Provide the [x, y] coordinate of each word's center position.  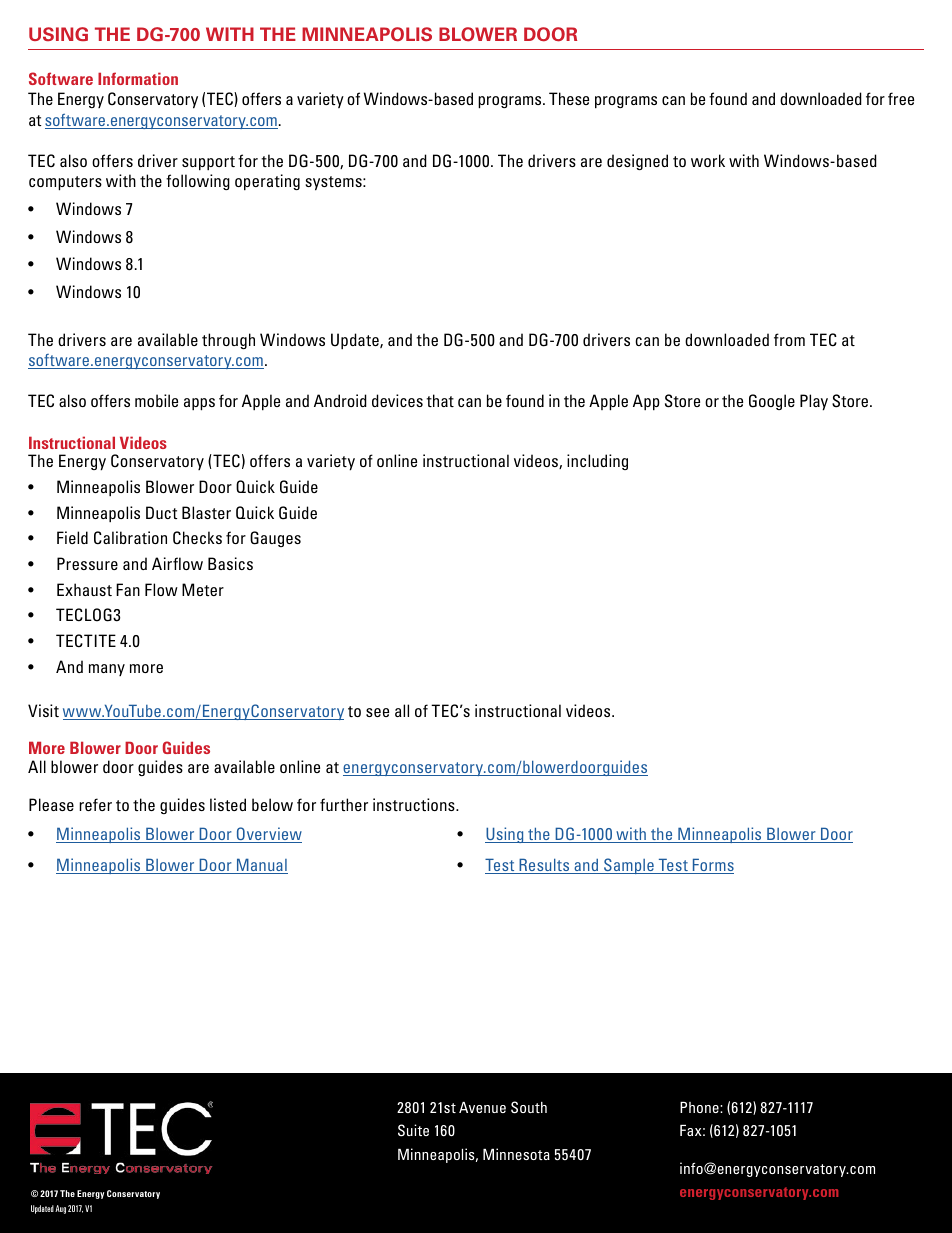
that [440, 400]
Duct [161, 512]
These [569, 98]
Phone [700, 1107]
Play [814, 402]
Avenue [482, 1107]
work [708, 160]
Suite [413, 1130]
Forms [712, 866]
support [208, 163]
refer [95, 804]
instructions [415, 804]
